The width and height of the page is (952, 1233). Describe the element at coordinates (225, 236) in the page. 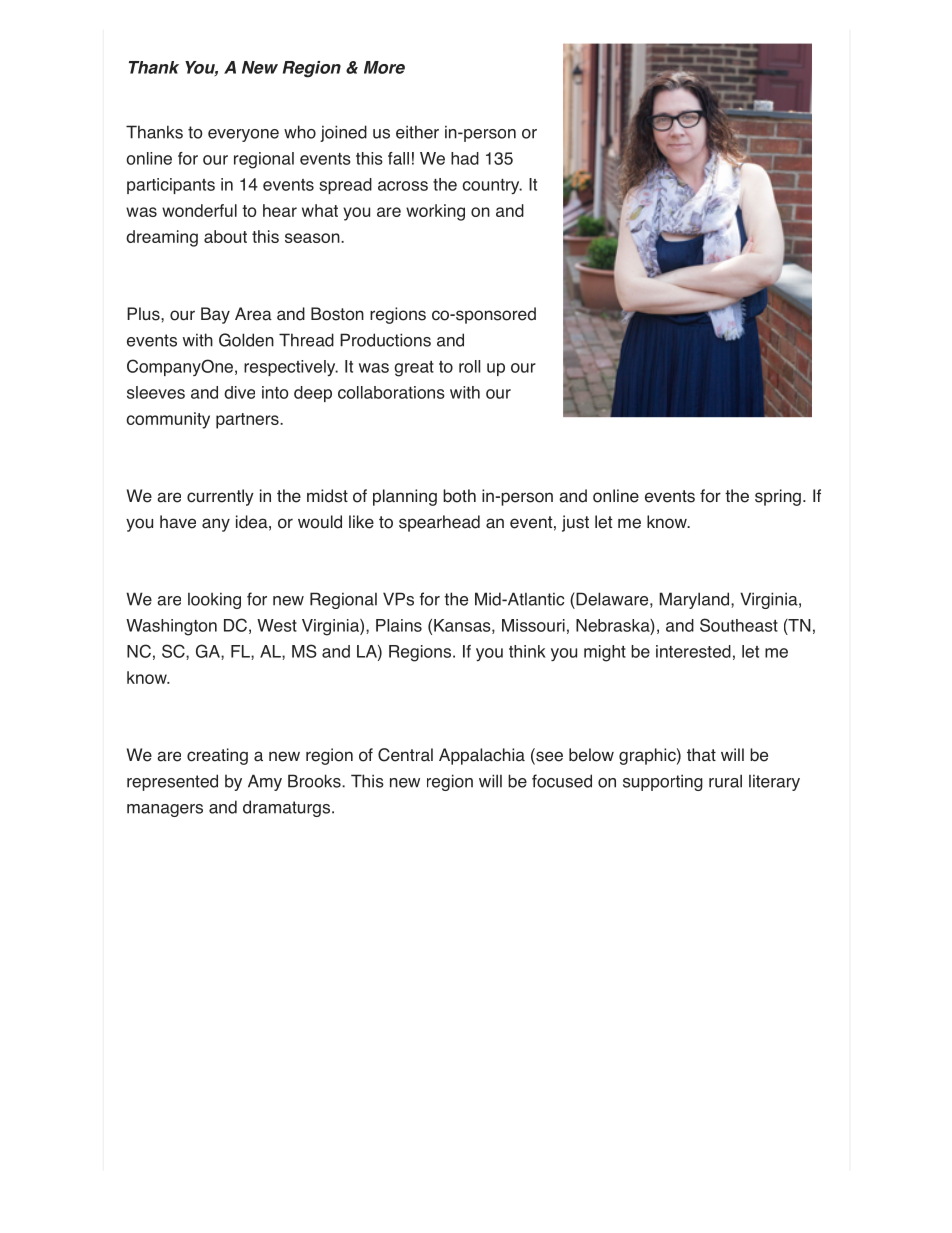

I see `about` at that location.
